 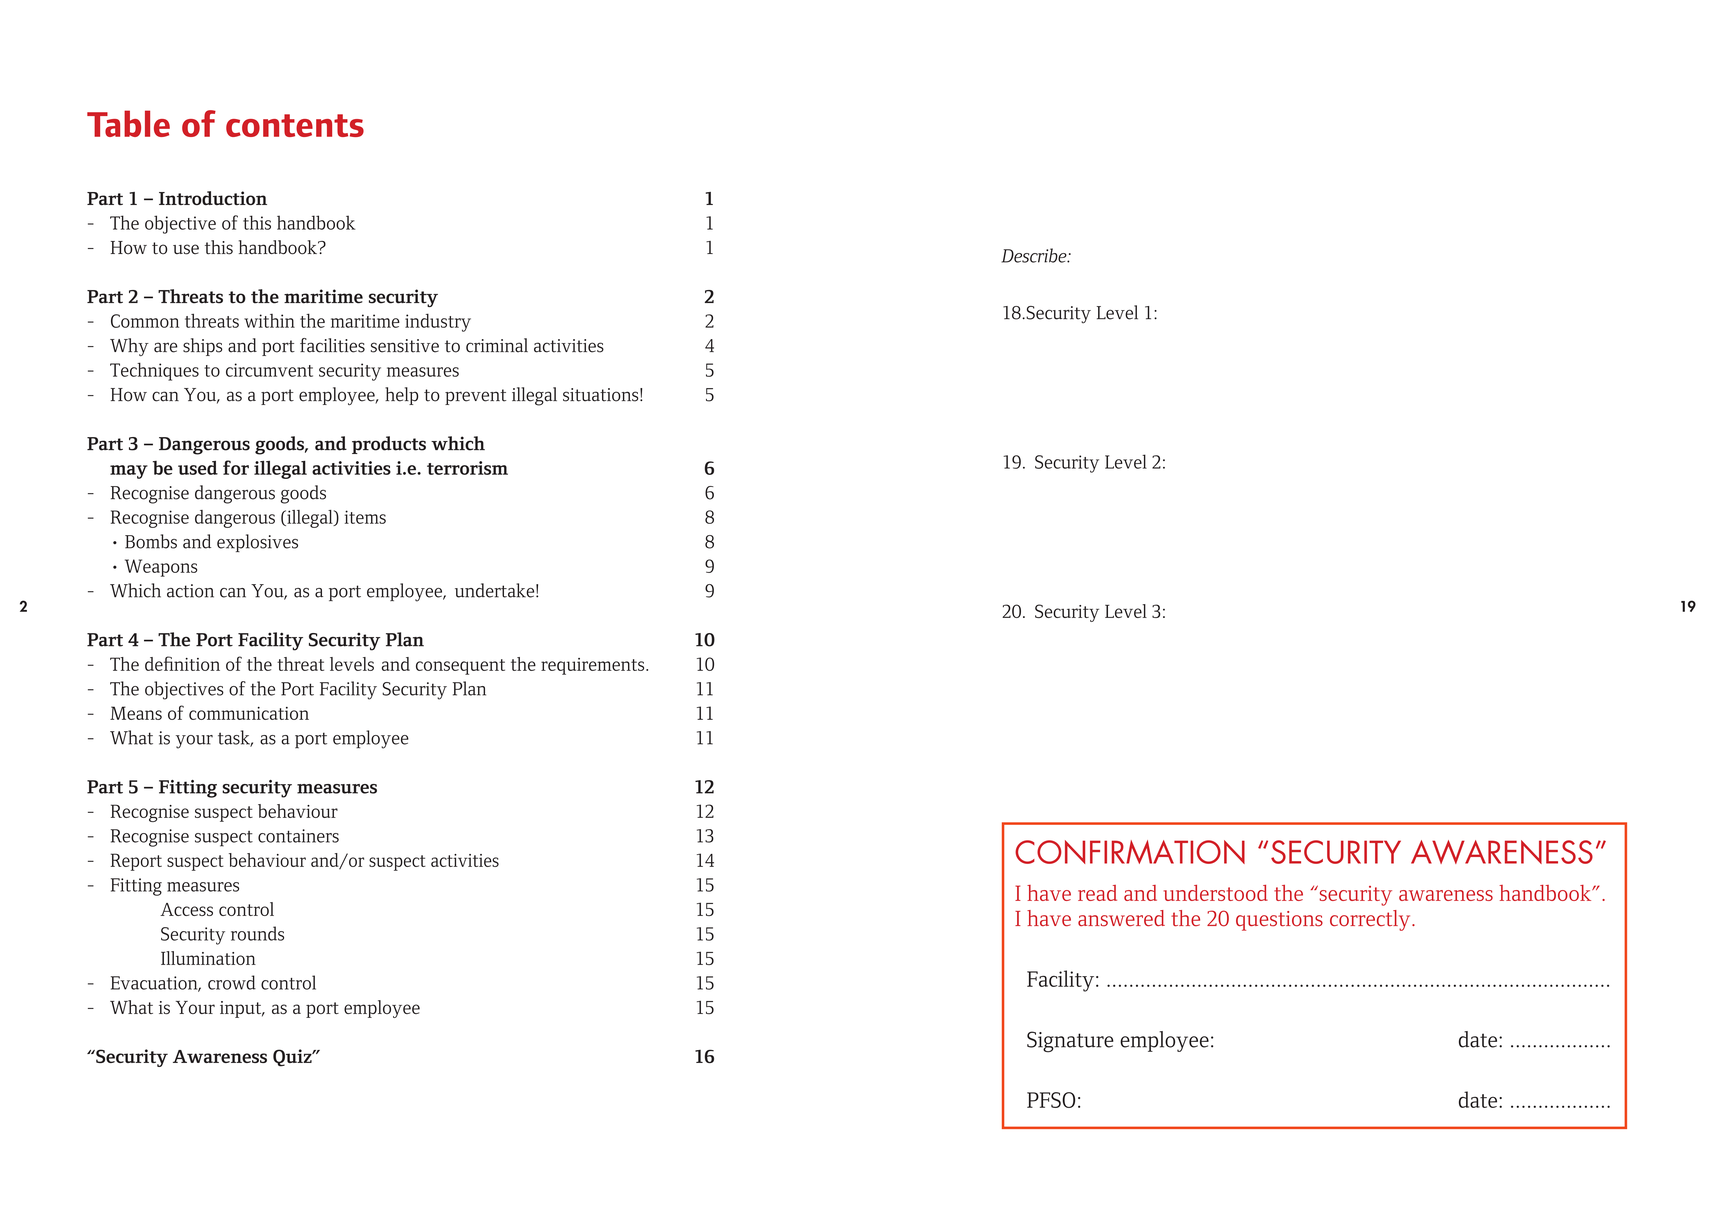 What do you see at coordinates (475, 397) in the document?
I see `prevent` at bounding box center [475, 397].
